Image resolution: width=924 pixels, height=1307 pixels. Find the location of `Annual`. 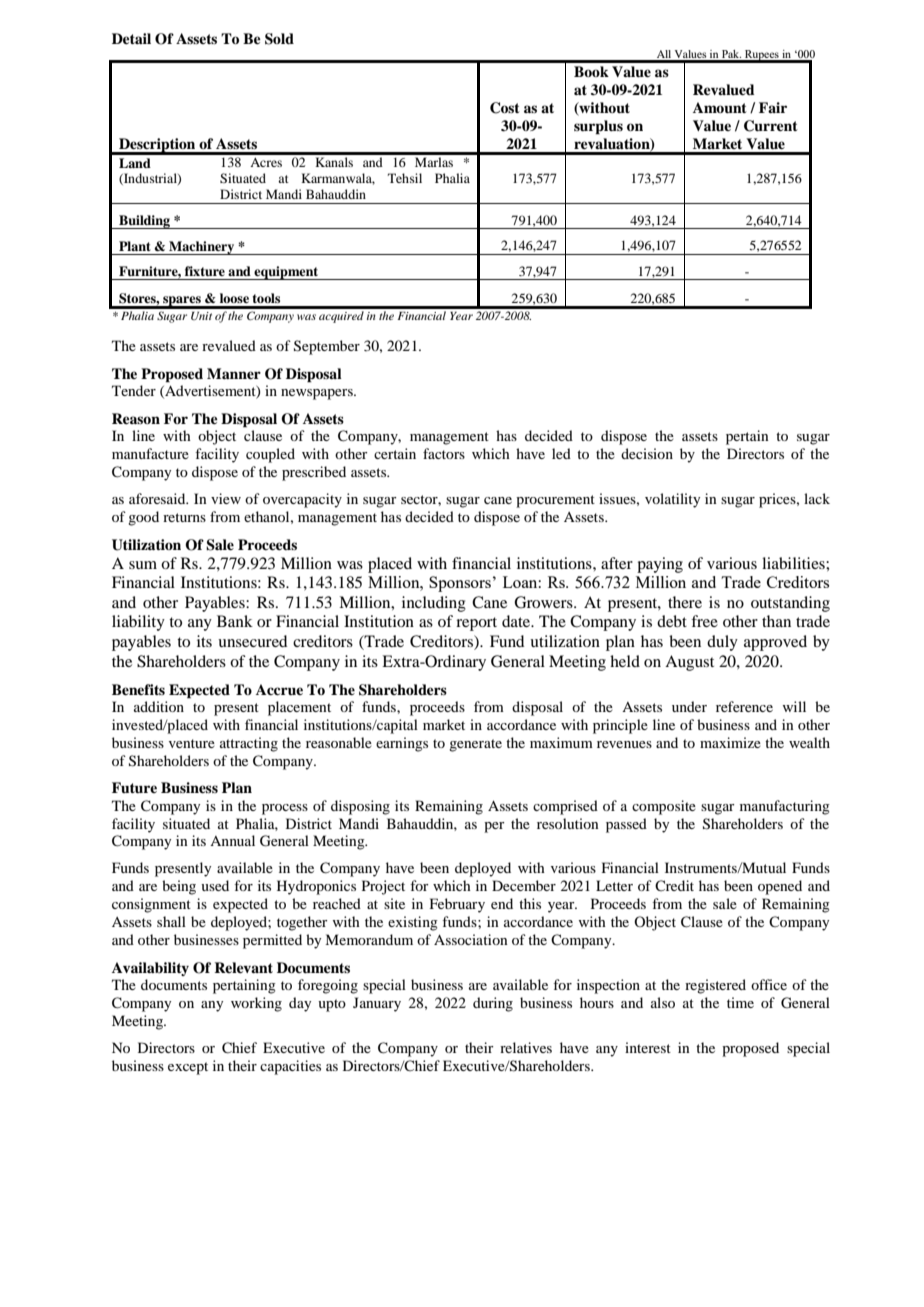

Annual is located at coordinates (232, 840).
